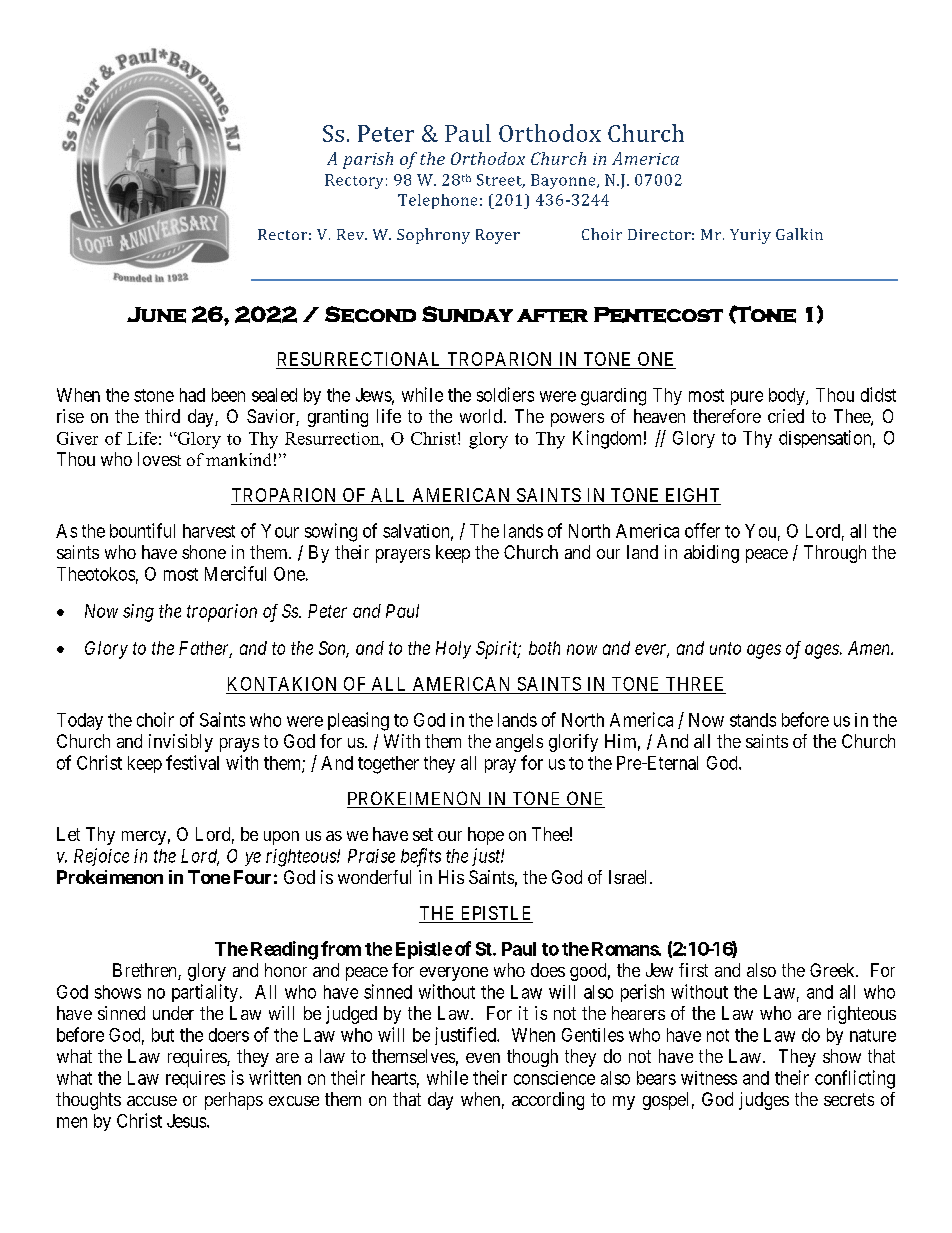 Image resolution: width=952 pixels, height=1233 pixels. What do you see at coordinates (750, 236) in the screenshot?
I see `Yuriy` at bounding box center [750, 236].
